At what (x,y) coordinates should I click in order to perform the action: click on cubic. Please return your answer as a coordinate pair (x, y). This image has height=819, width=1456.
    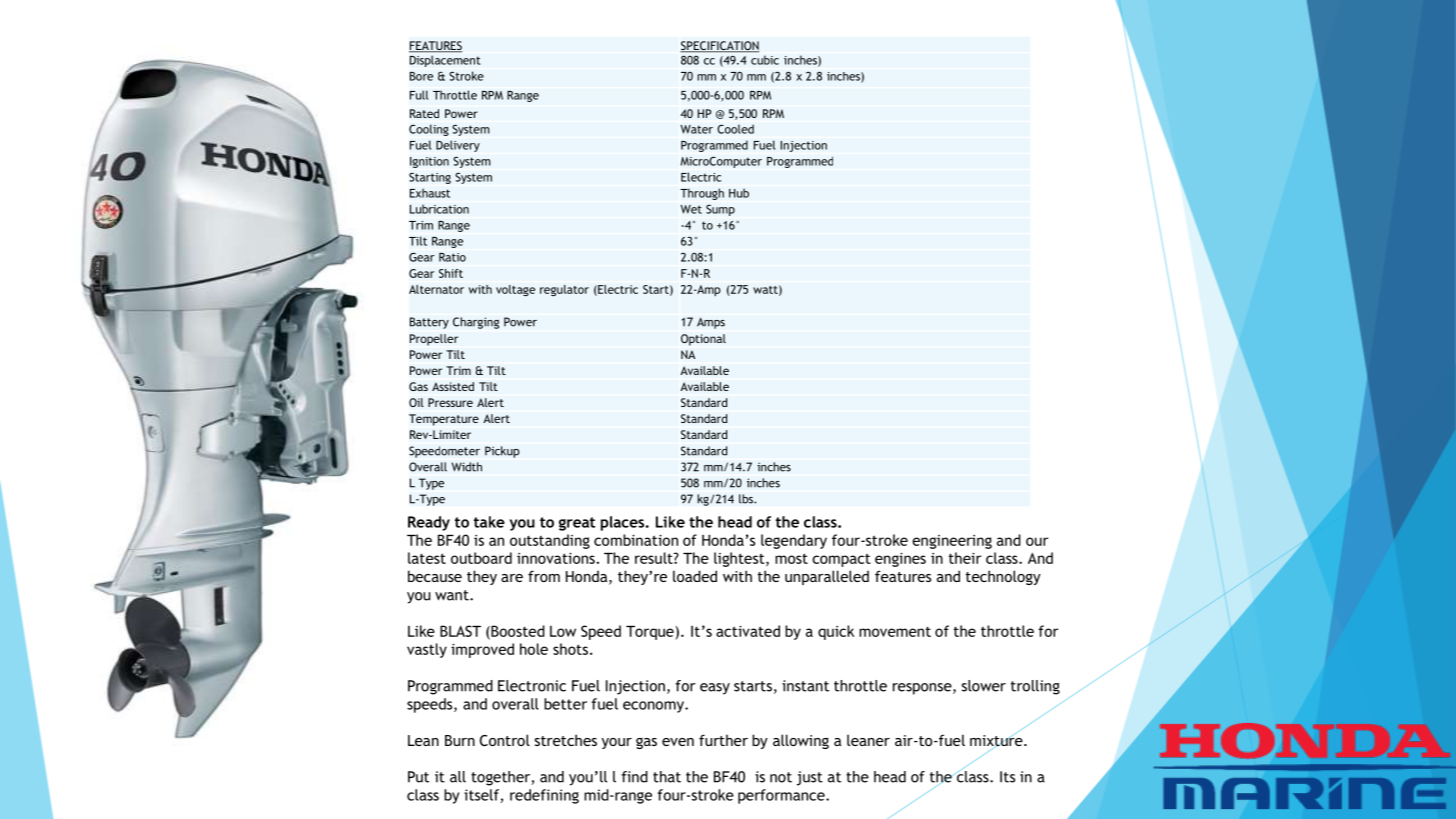
    Looking at the image, I should click on (765, 60).
